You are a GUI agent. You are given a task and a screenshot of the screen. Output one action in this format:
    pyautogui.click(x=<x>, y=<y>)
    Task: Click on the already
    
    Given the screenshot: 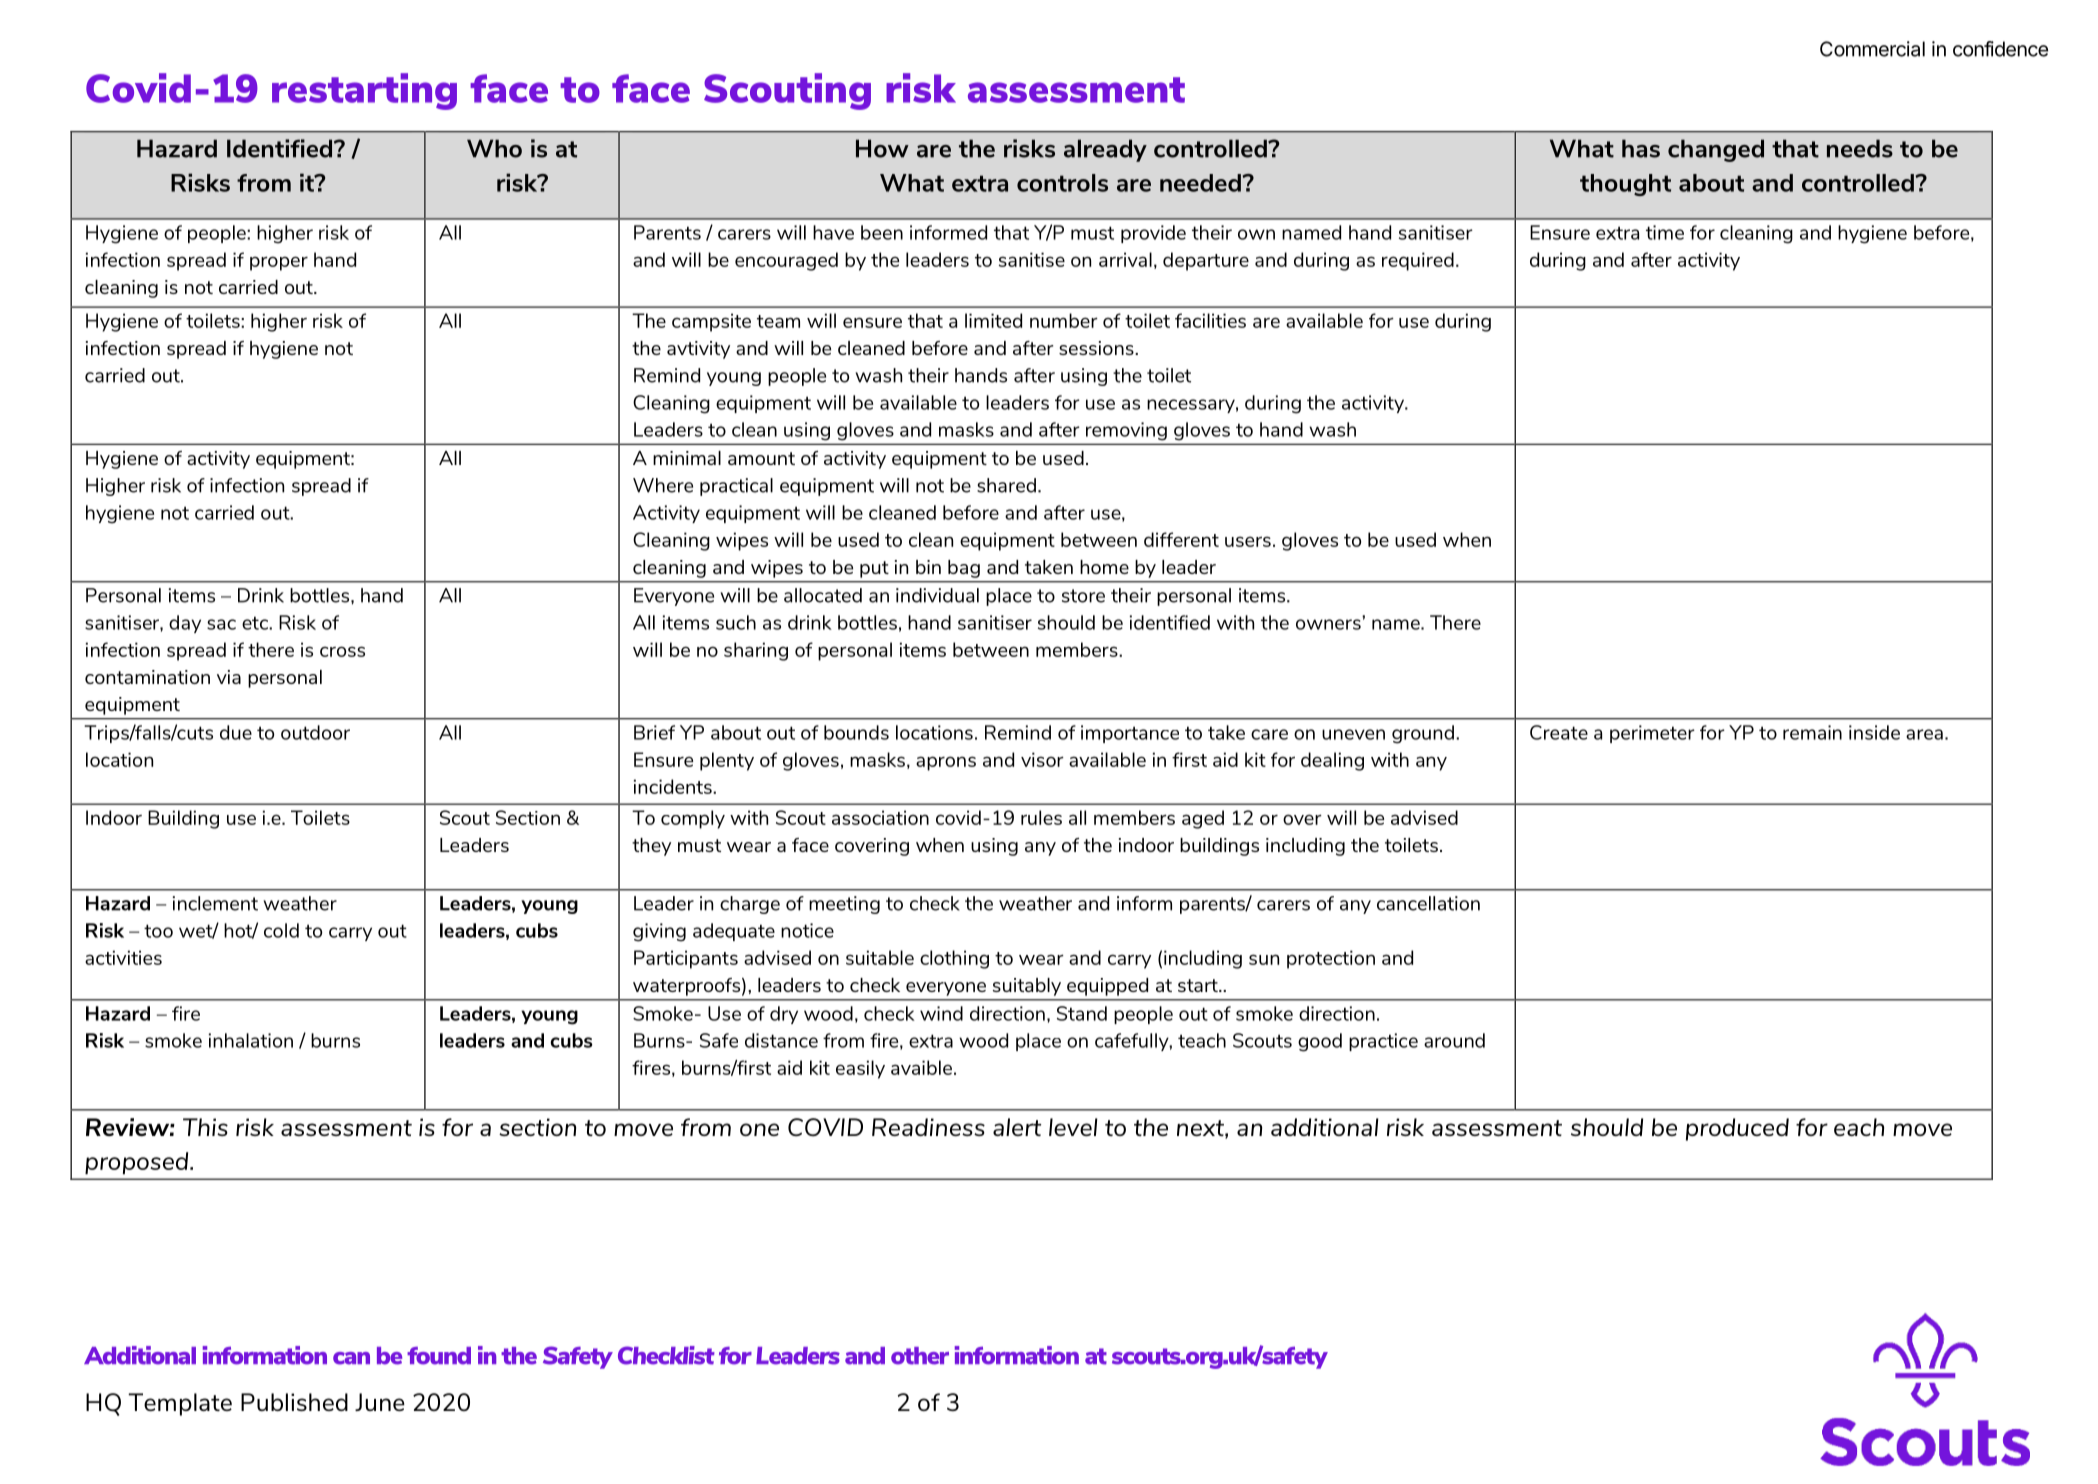 What is the action you would take?
    pyautogui.click(x=1105, y=150)
